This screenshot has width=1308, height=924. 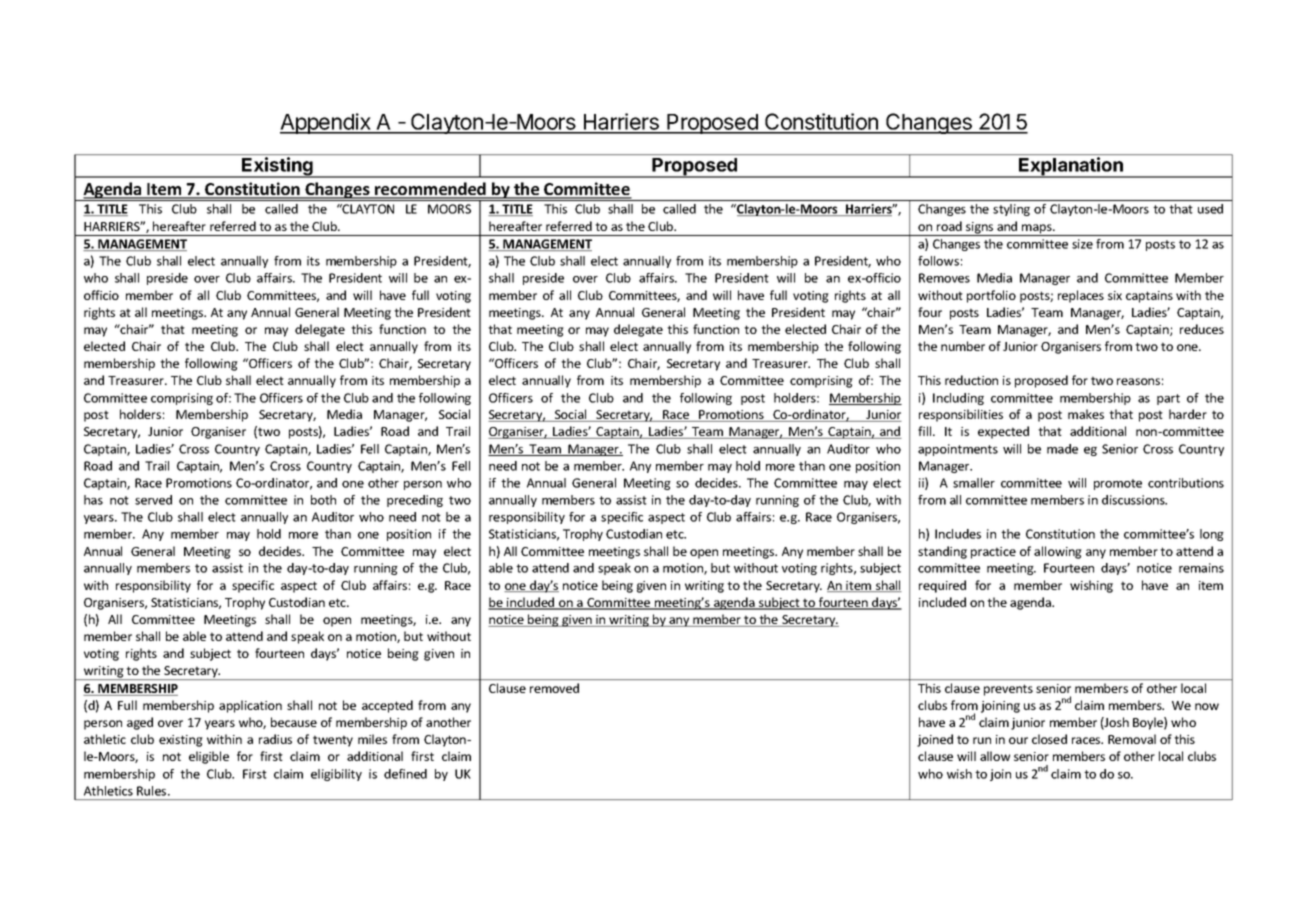 What do you see at coordinates (209, 757) in the screenshot?
I see `eligible` at bounding box center [209, 757].
